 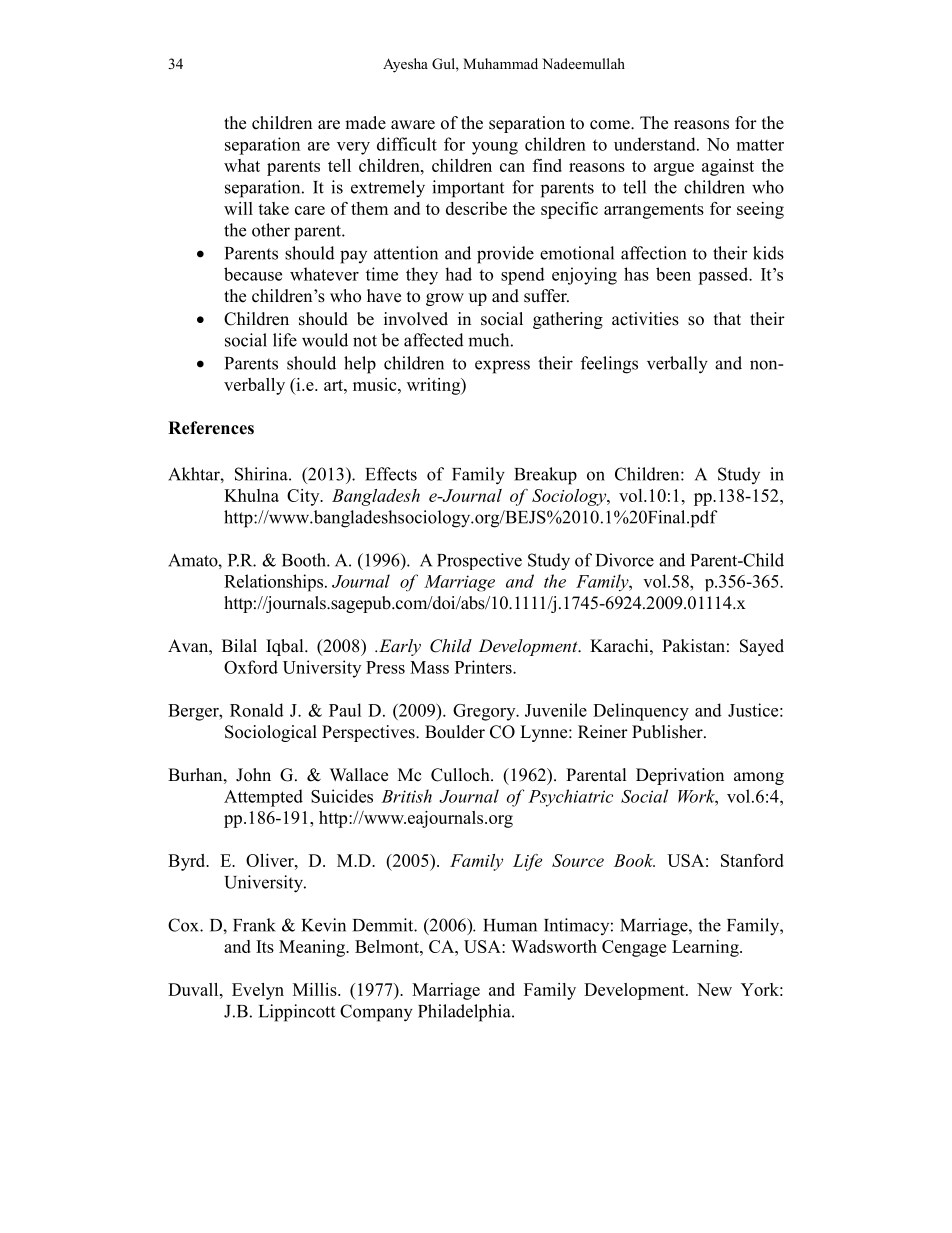 I want to click on Evelyn, so click(x=258, y=991).
